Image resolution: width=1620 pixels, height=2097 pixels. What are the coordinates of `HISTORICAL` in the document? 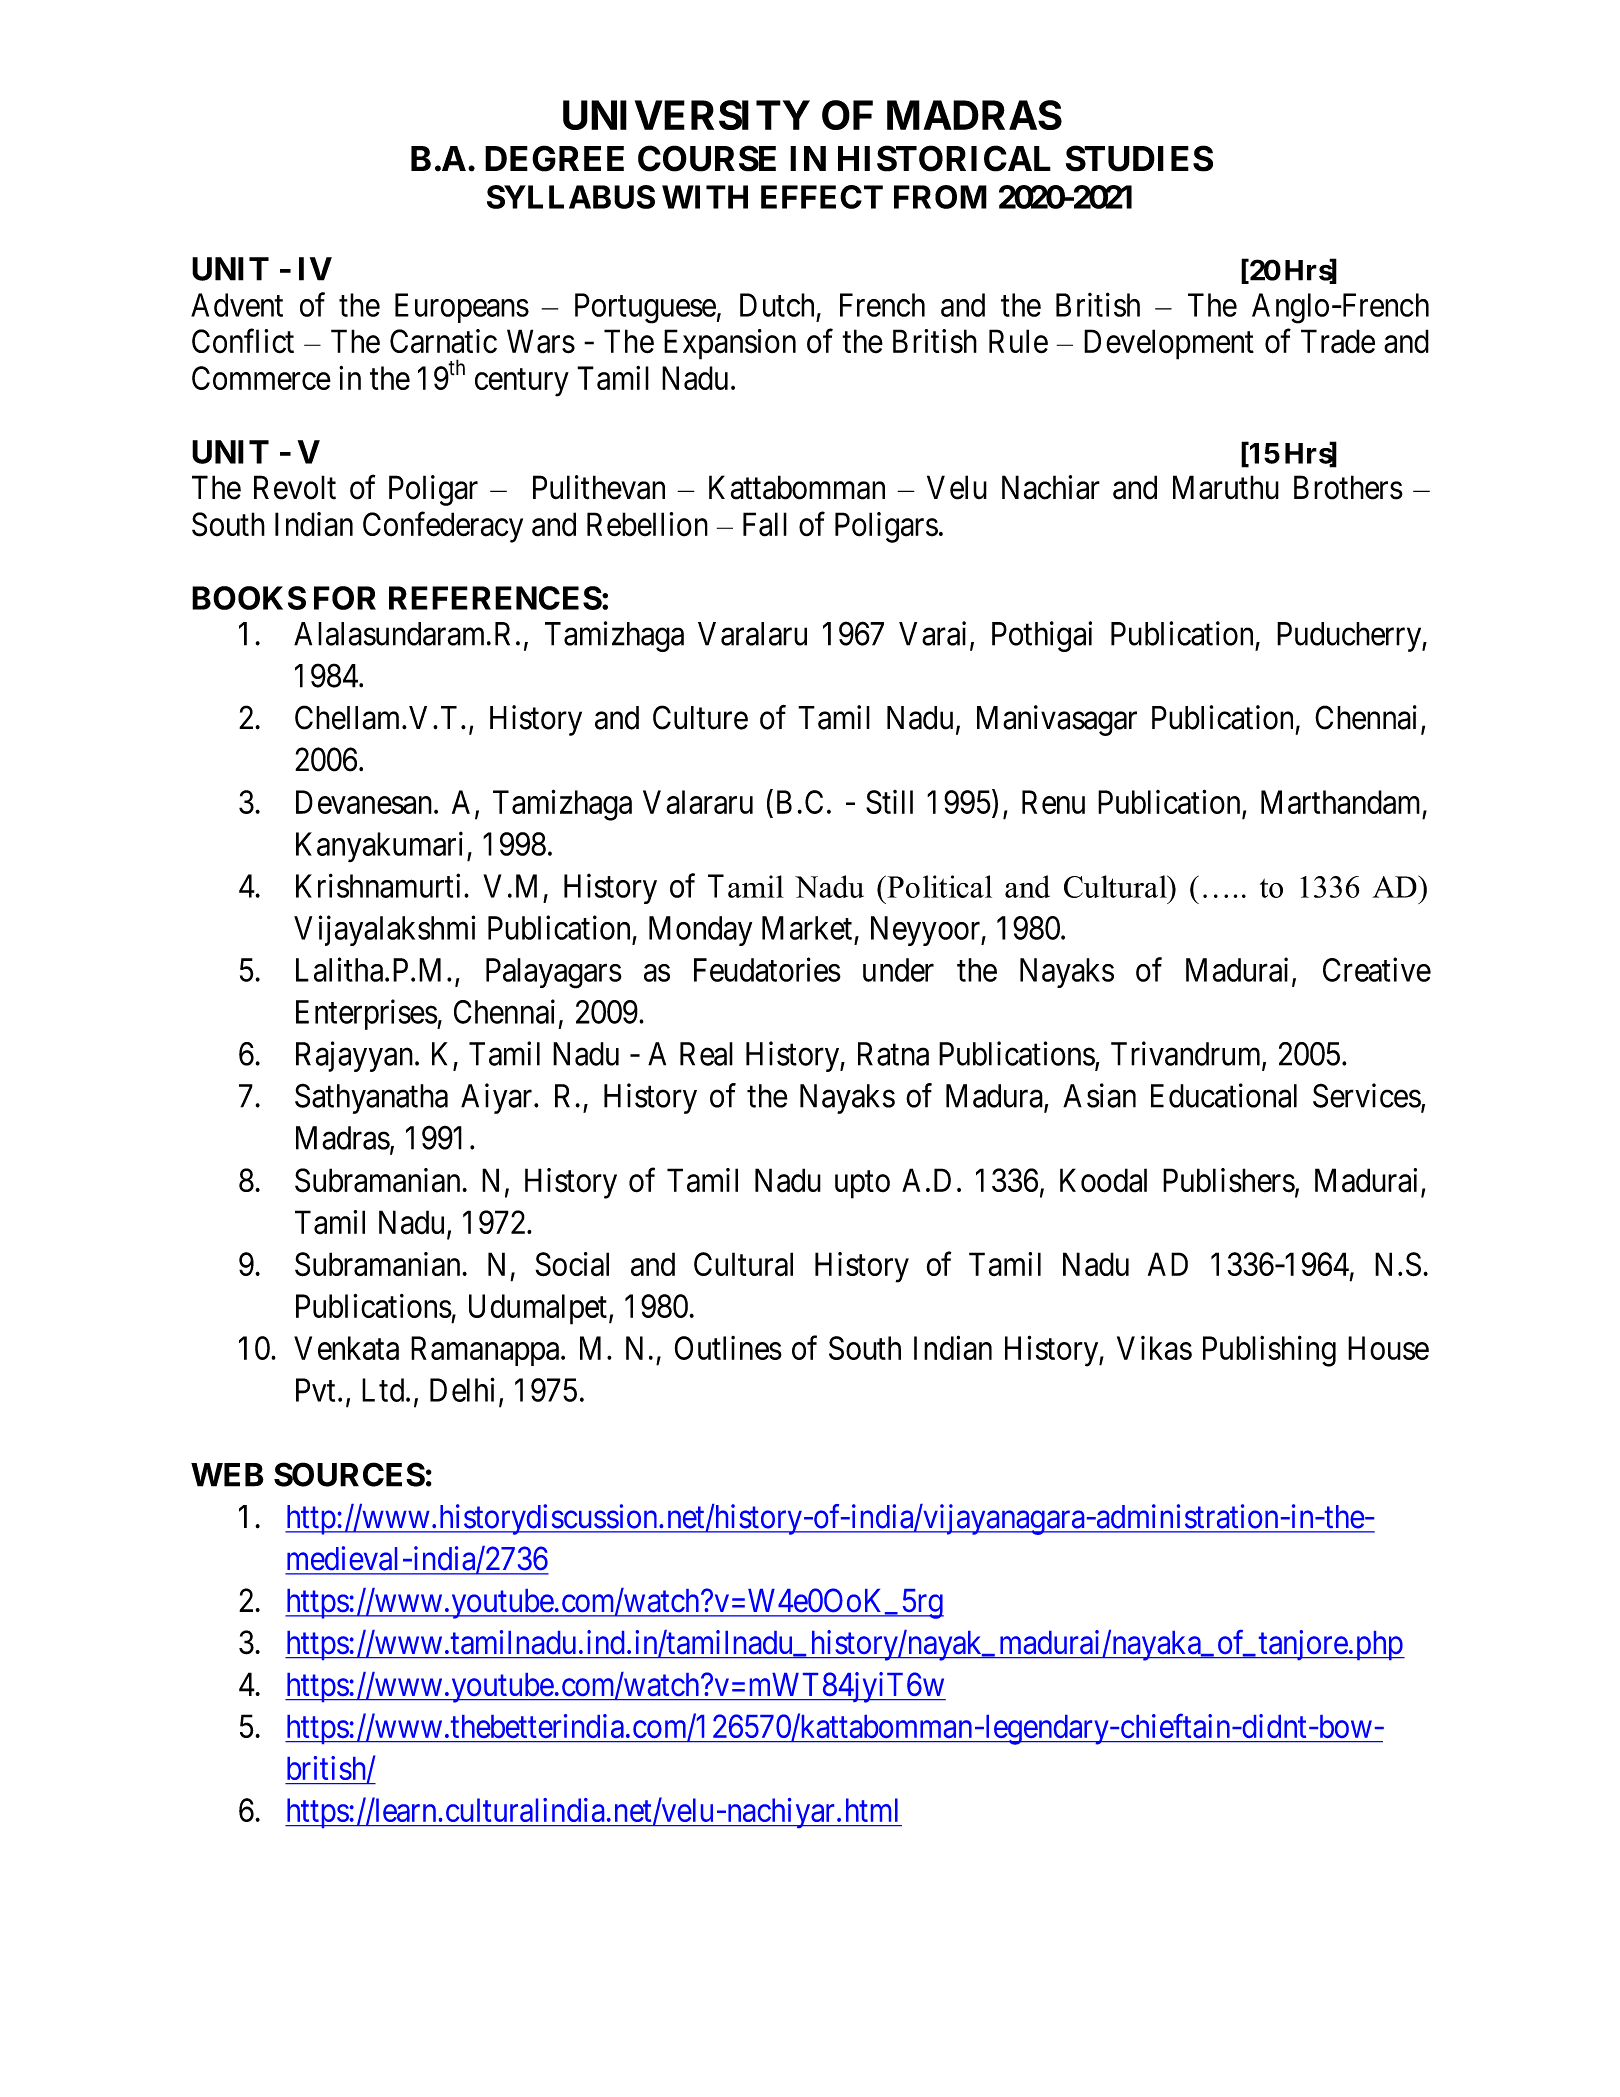 It's located at (944, 158).
